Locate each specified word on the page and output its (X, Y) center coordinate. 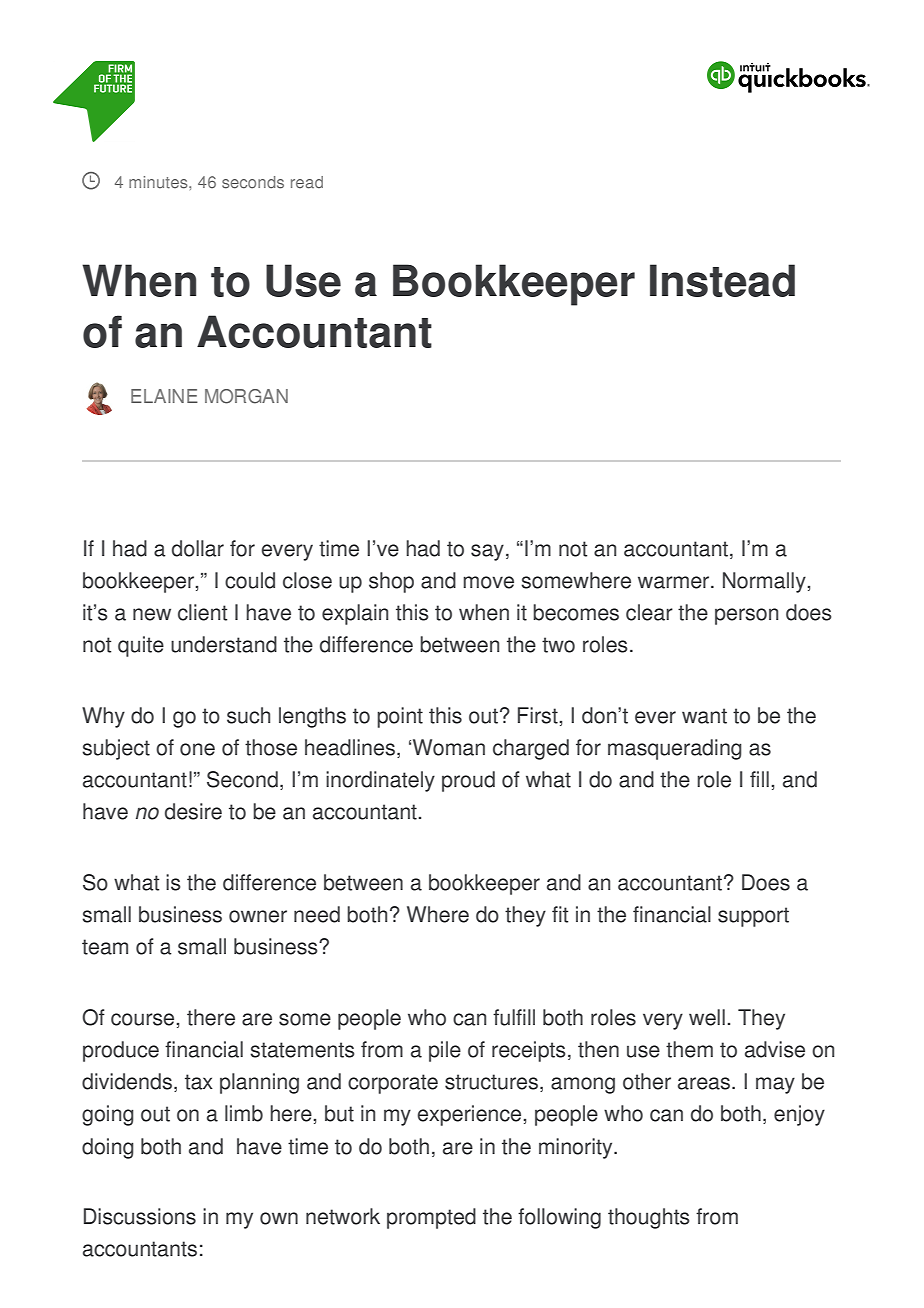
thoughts (649, 1218)
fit (560, 914)
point (400, 717)
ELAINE (164, 396)
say (487, 552)
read (307, 182)
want (704, 716)
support (753, 917)
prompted (431, 1218)
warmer (675, 582)
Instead (722, 280)
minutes (159, 182)
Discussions (140, 1216)
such (248, 715)
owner (258, 916)
